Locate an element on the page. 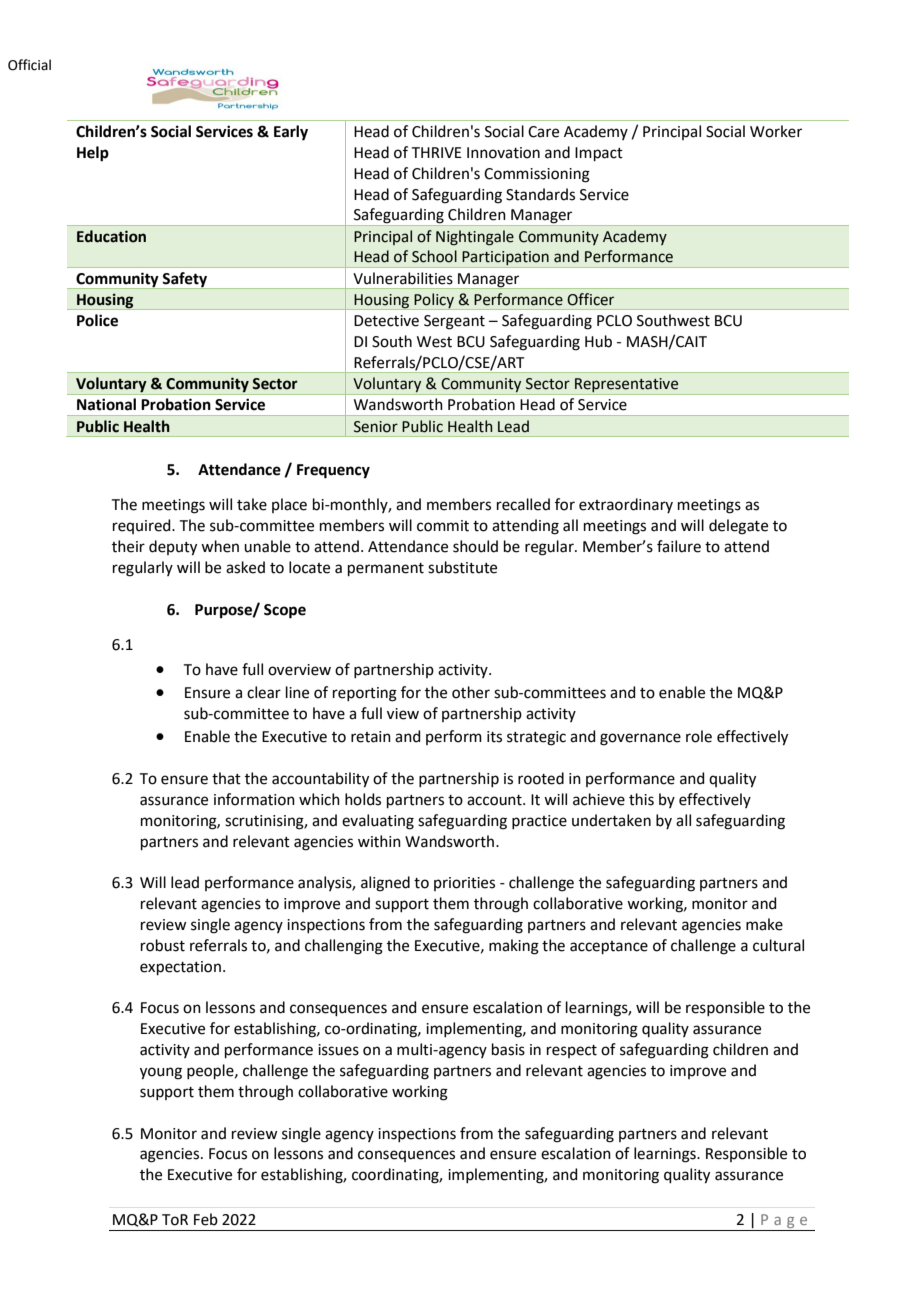  Senior is located at coordinates (376, 427).
